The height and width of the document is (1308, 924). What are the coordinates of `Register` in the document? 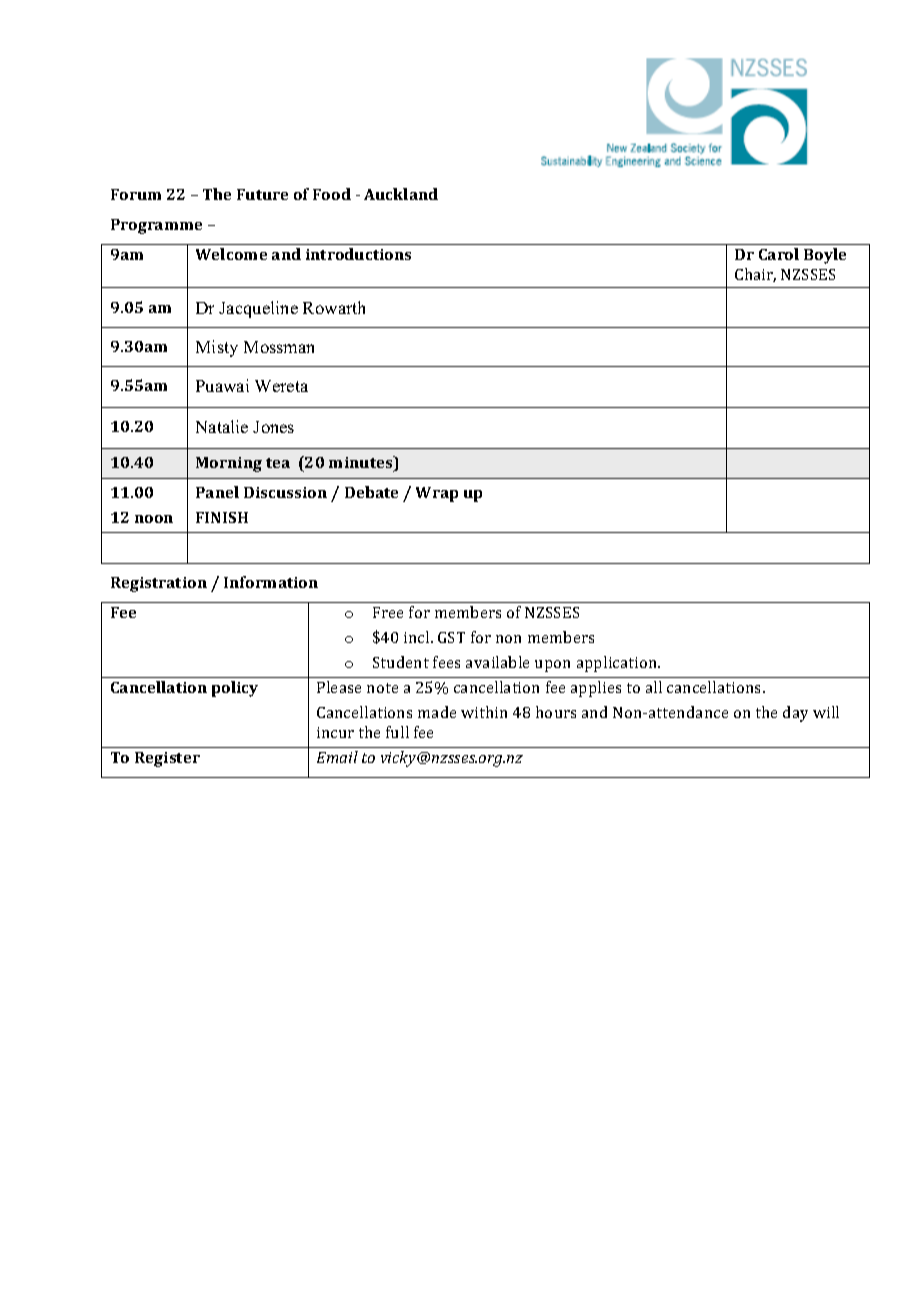 It's located at (167, 759).
